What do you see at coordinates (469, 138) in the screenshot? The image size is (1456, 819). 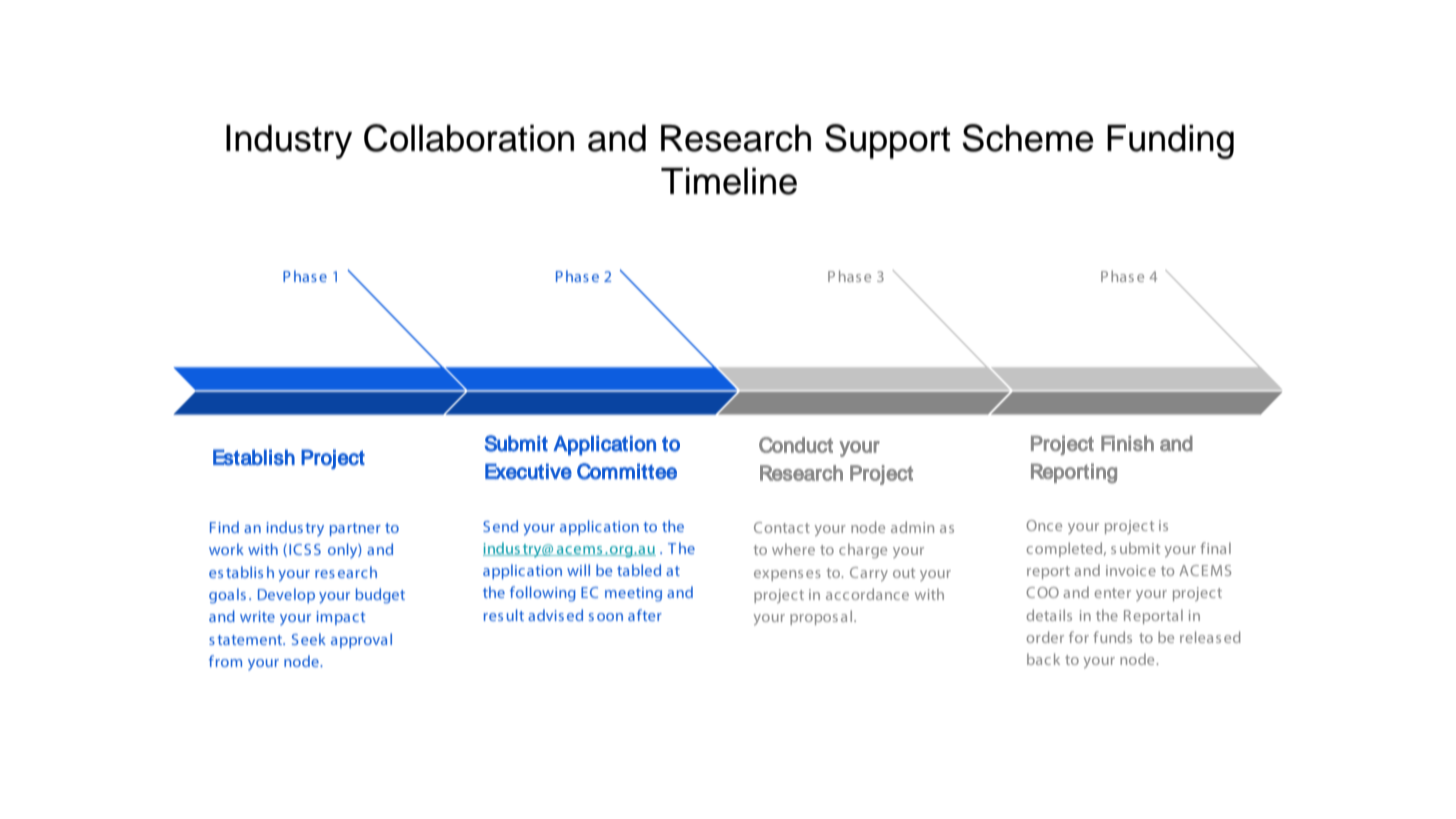 I see `Collaboration` at bounding box center [469, 138].
